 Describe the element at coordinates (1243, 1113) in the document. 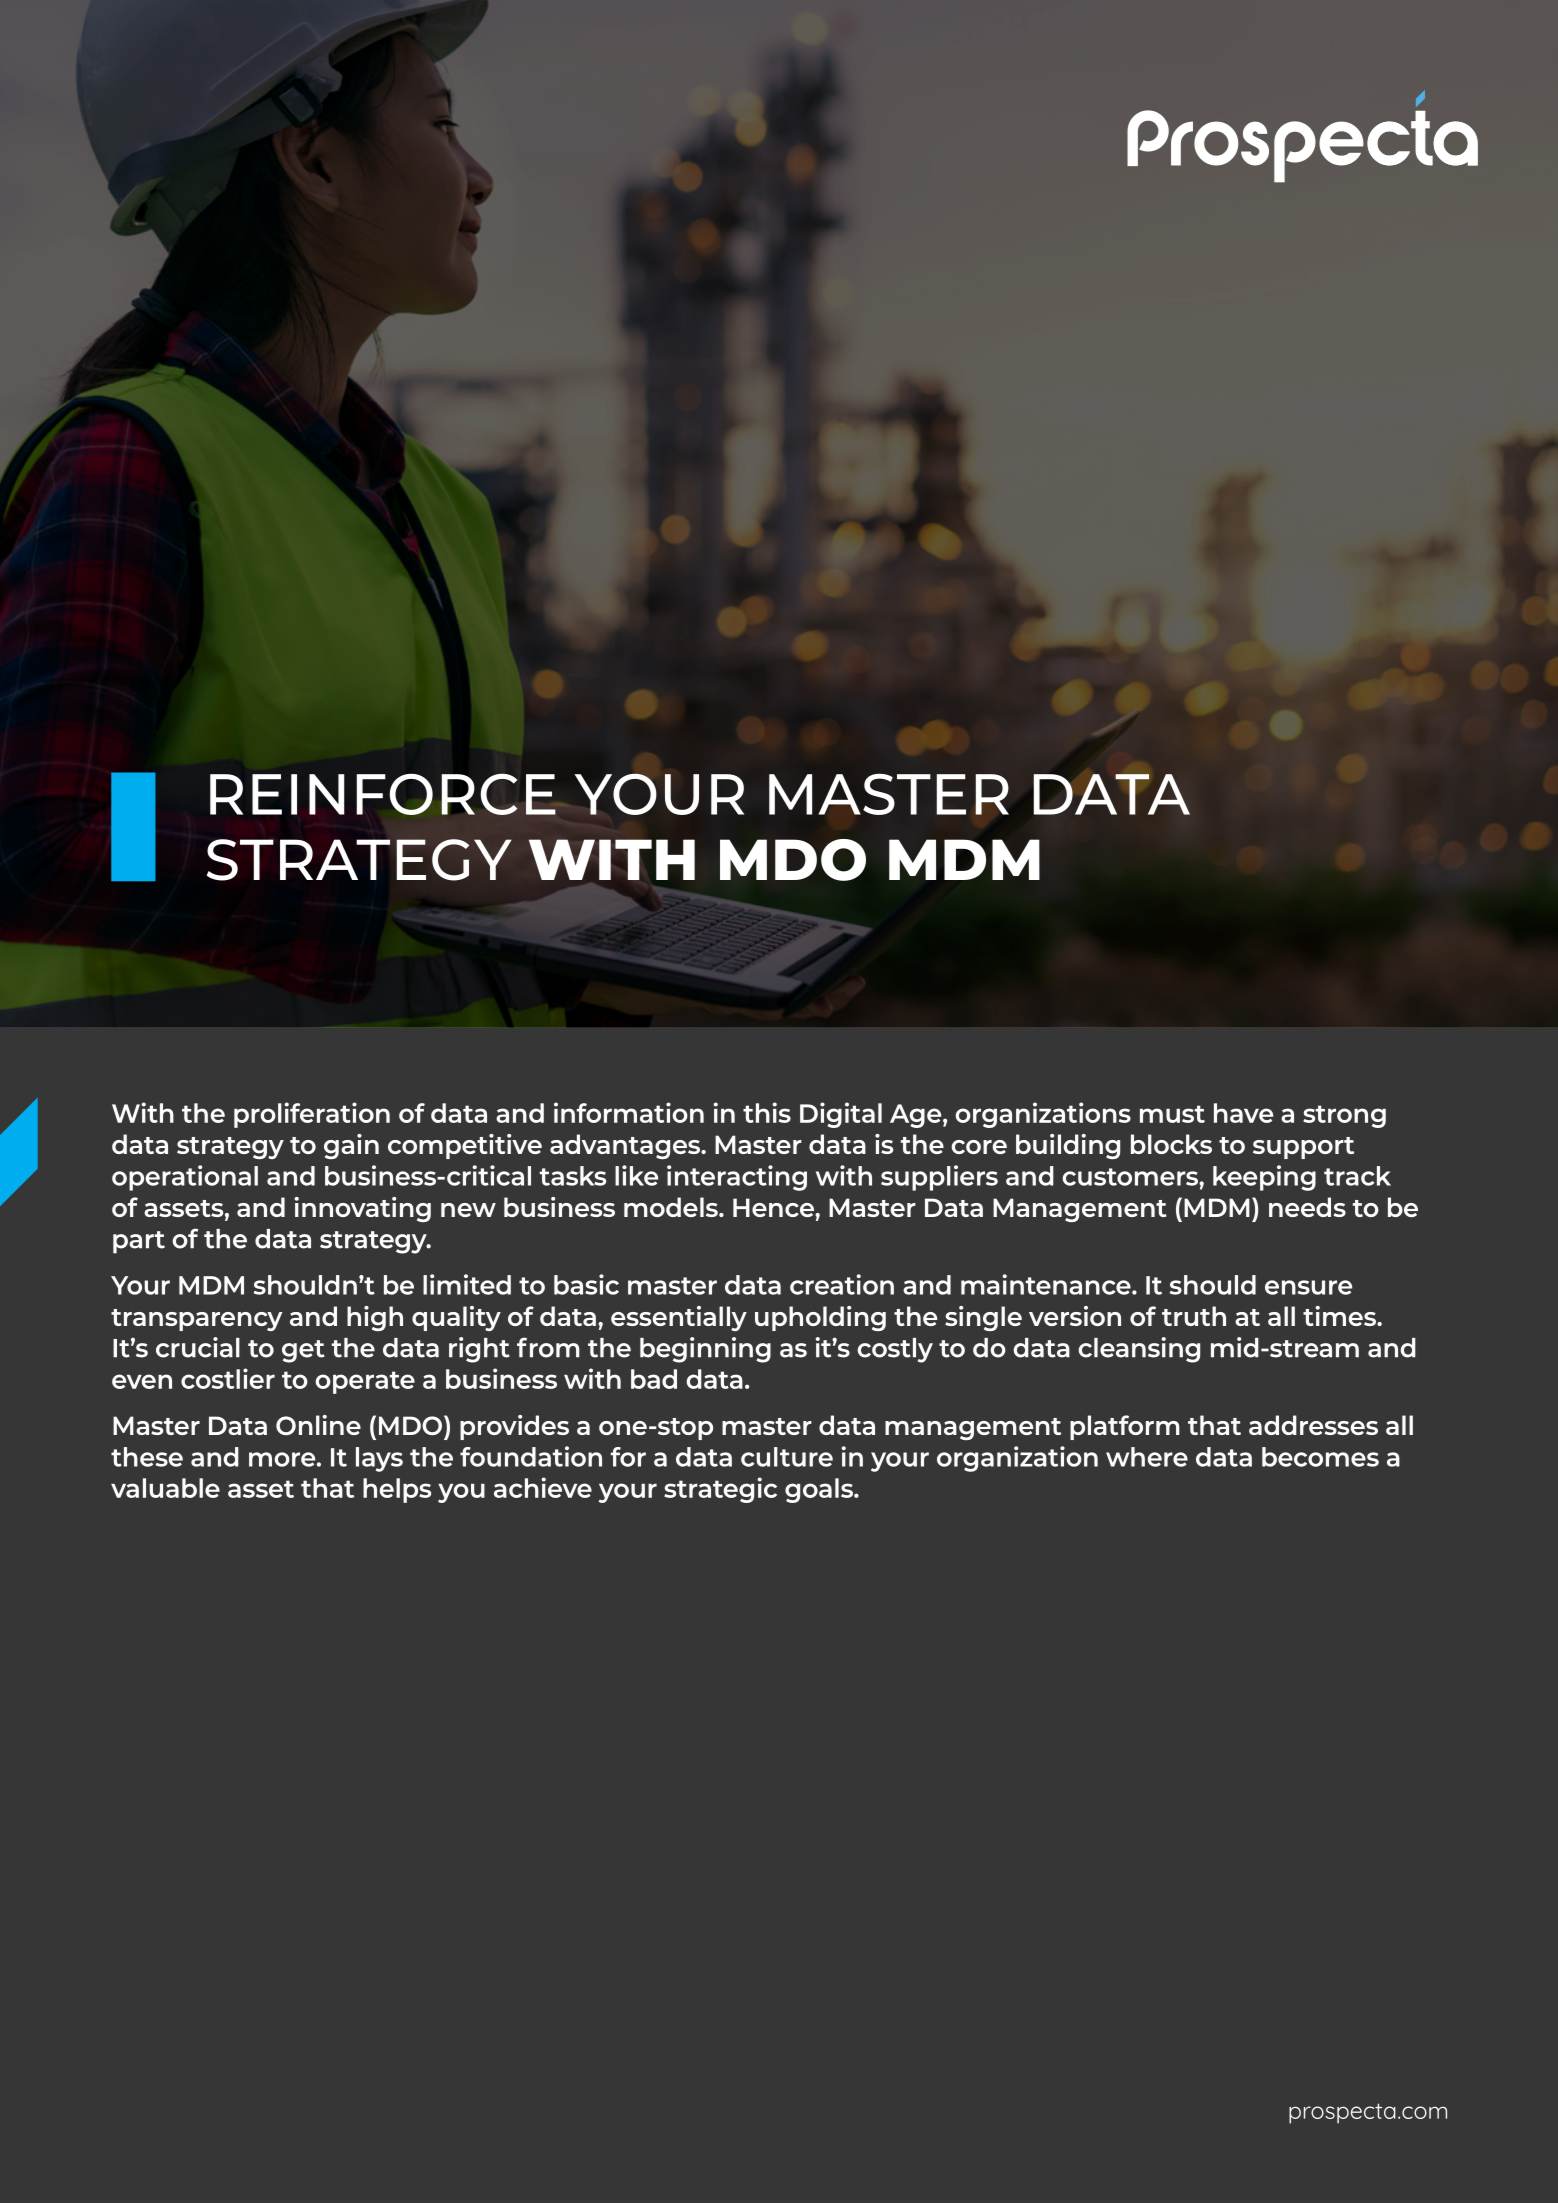

I see `have` at that location.
